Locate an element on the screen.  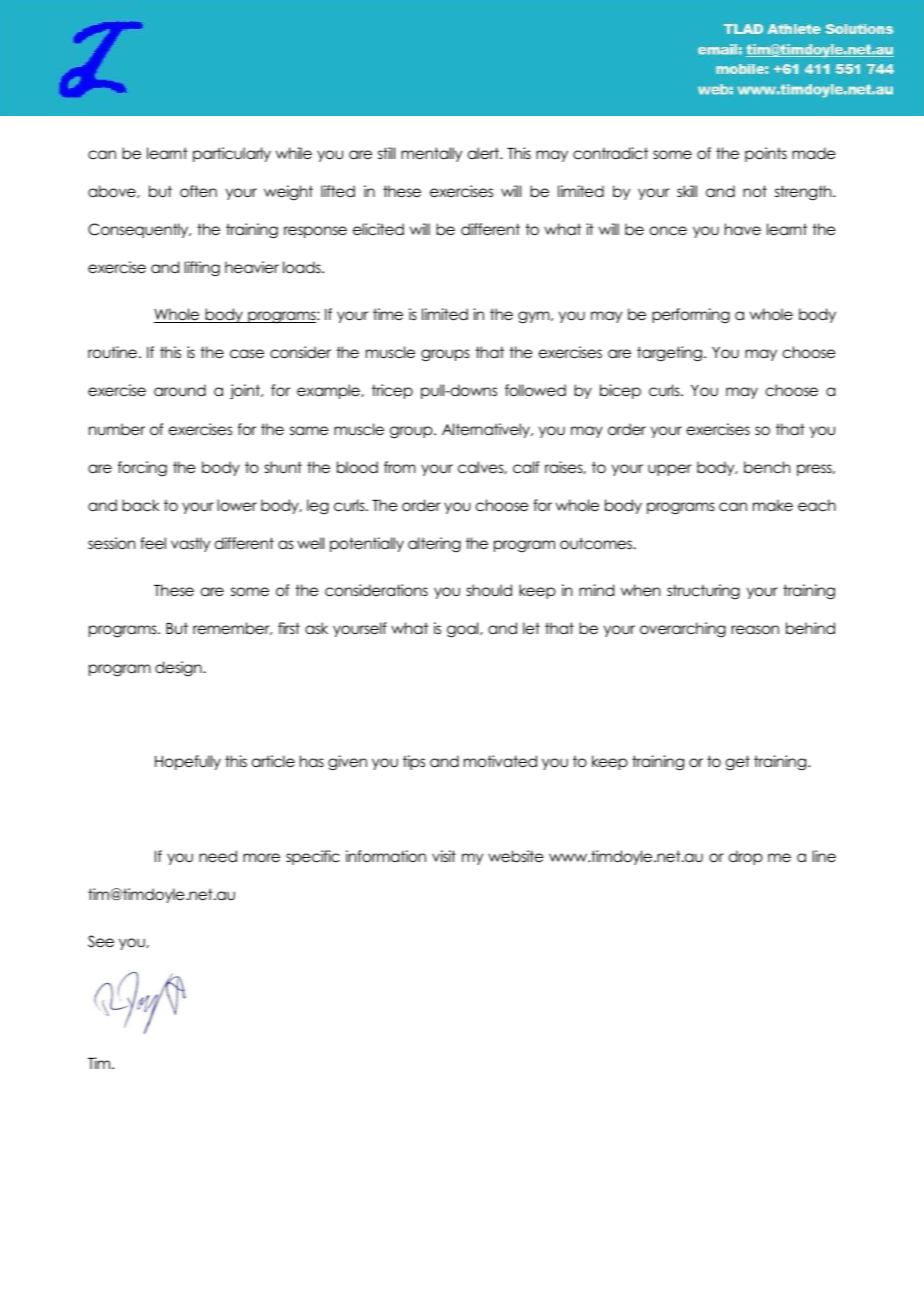
visit is located at coordinates (444, 856).
